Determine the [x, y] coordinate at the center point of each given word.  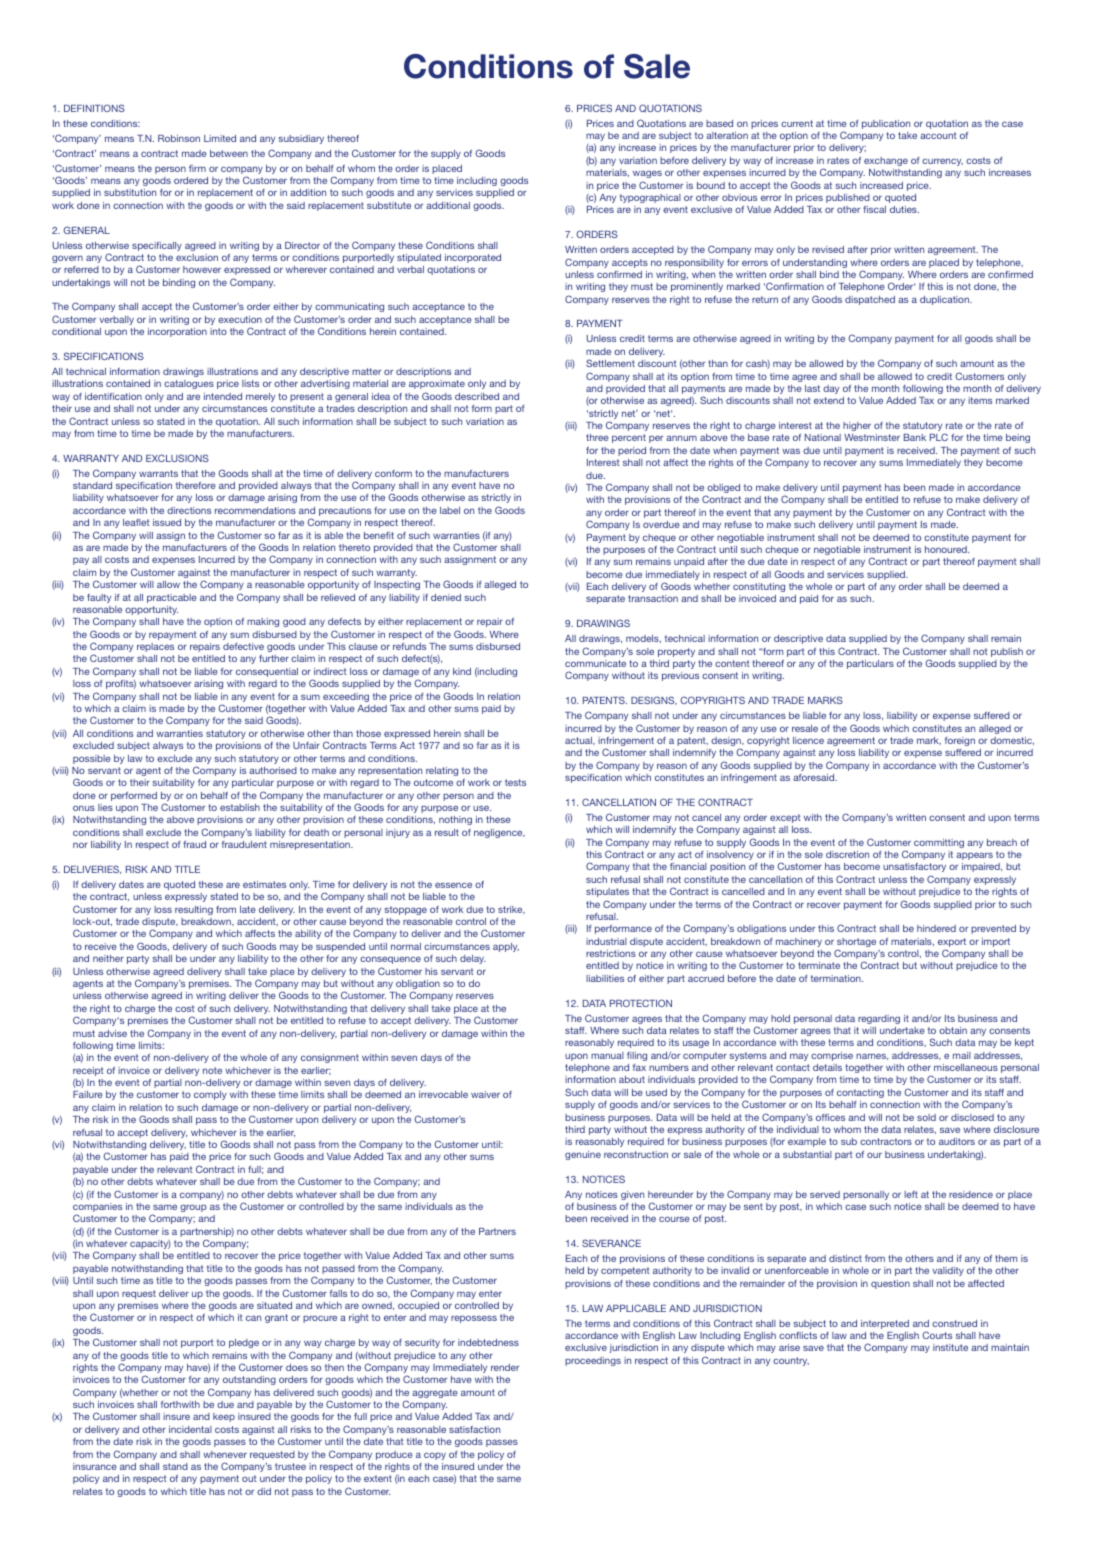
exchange [886, 161]
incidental [190, 1429]
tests [515, 782]
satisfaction [474, 1429]
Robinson [179, 138]
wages [647, 174]
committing [939, 843]
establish [240, 807]
